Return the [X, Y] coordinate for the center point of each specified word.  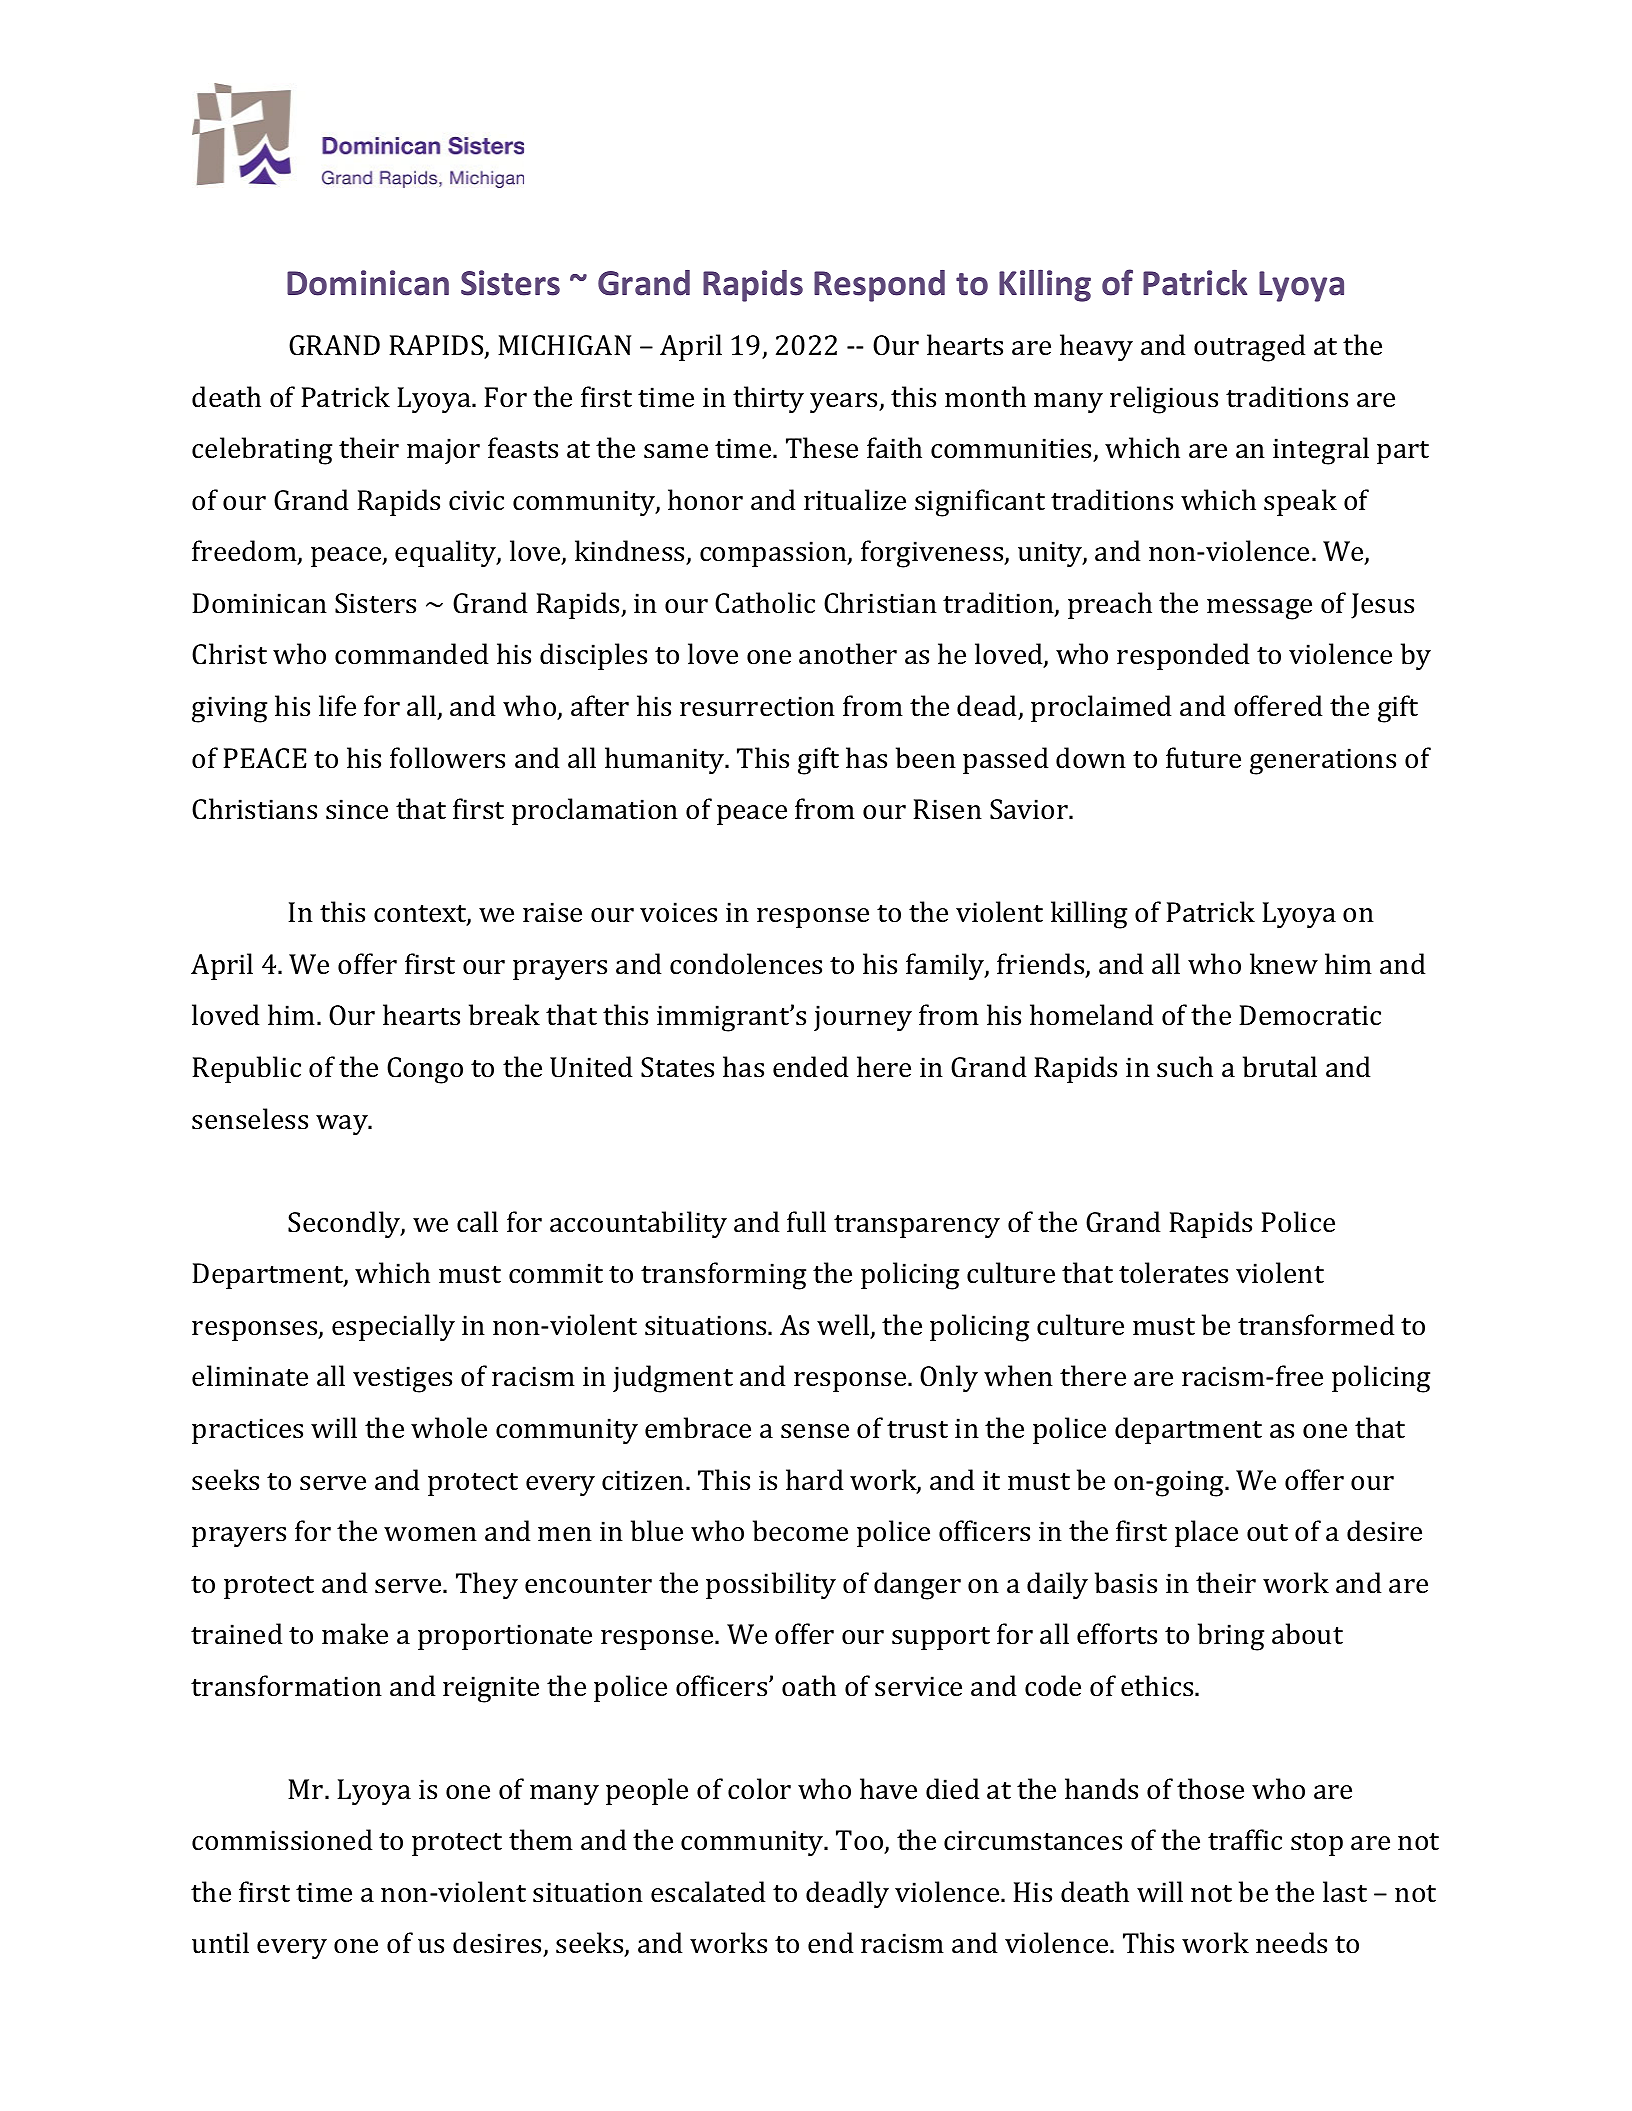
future [1203, 758]
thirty [768, 400]
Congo [425, 1070]
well [844, 1326]
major [443, 451]
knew [1284, 964]
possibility [771, 1586]
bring [1231, 1637]
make [355, 1634]
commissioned [282, 1840]
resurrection [757, 706]
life [337, 706]
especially [393, 1328]
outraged [1250, 348]
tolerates [1173, 1273]
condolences [746, 964]
